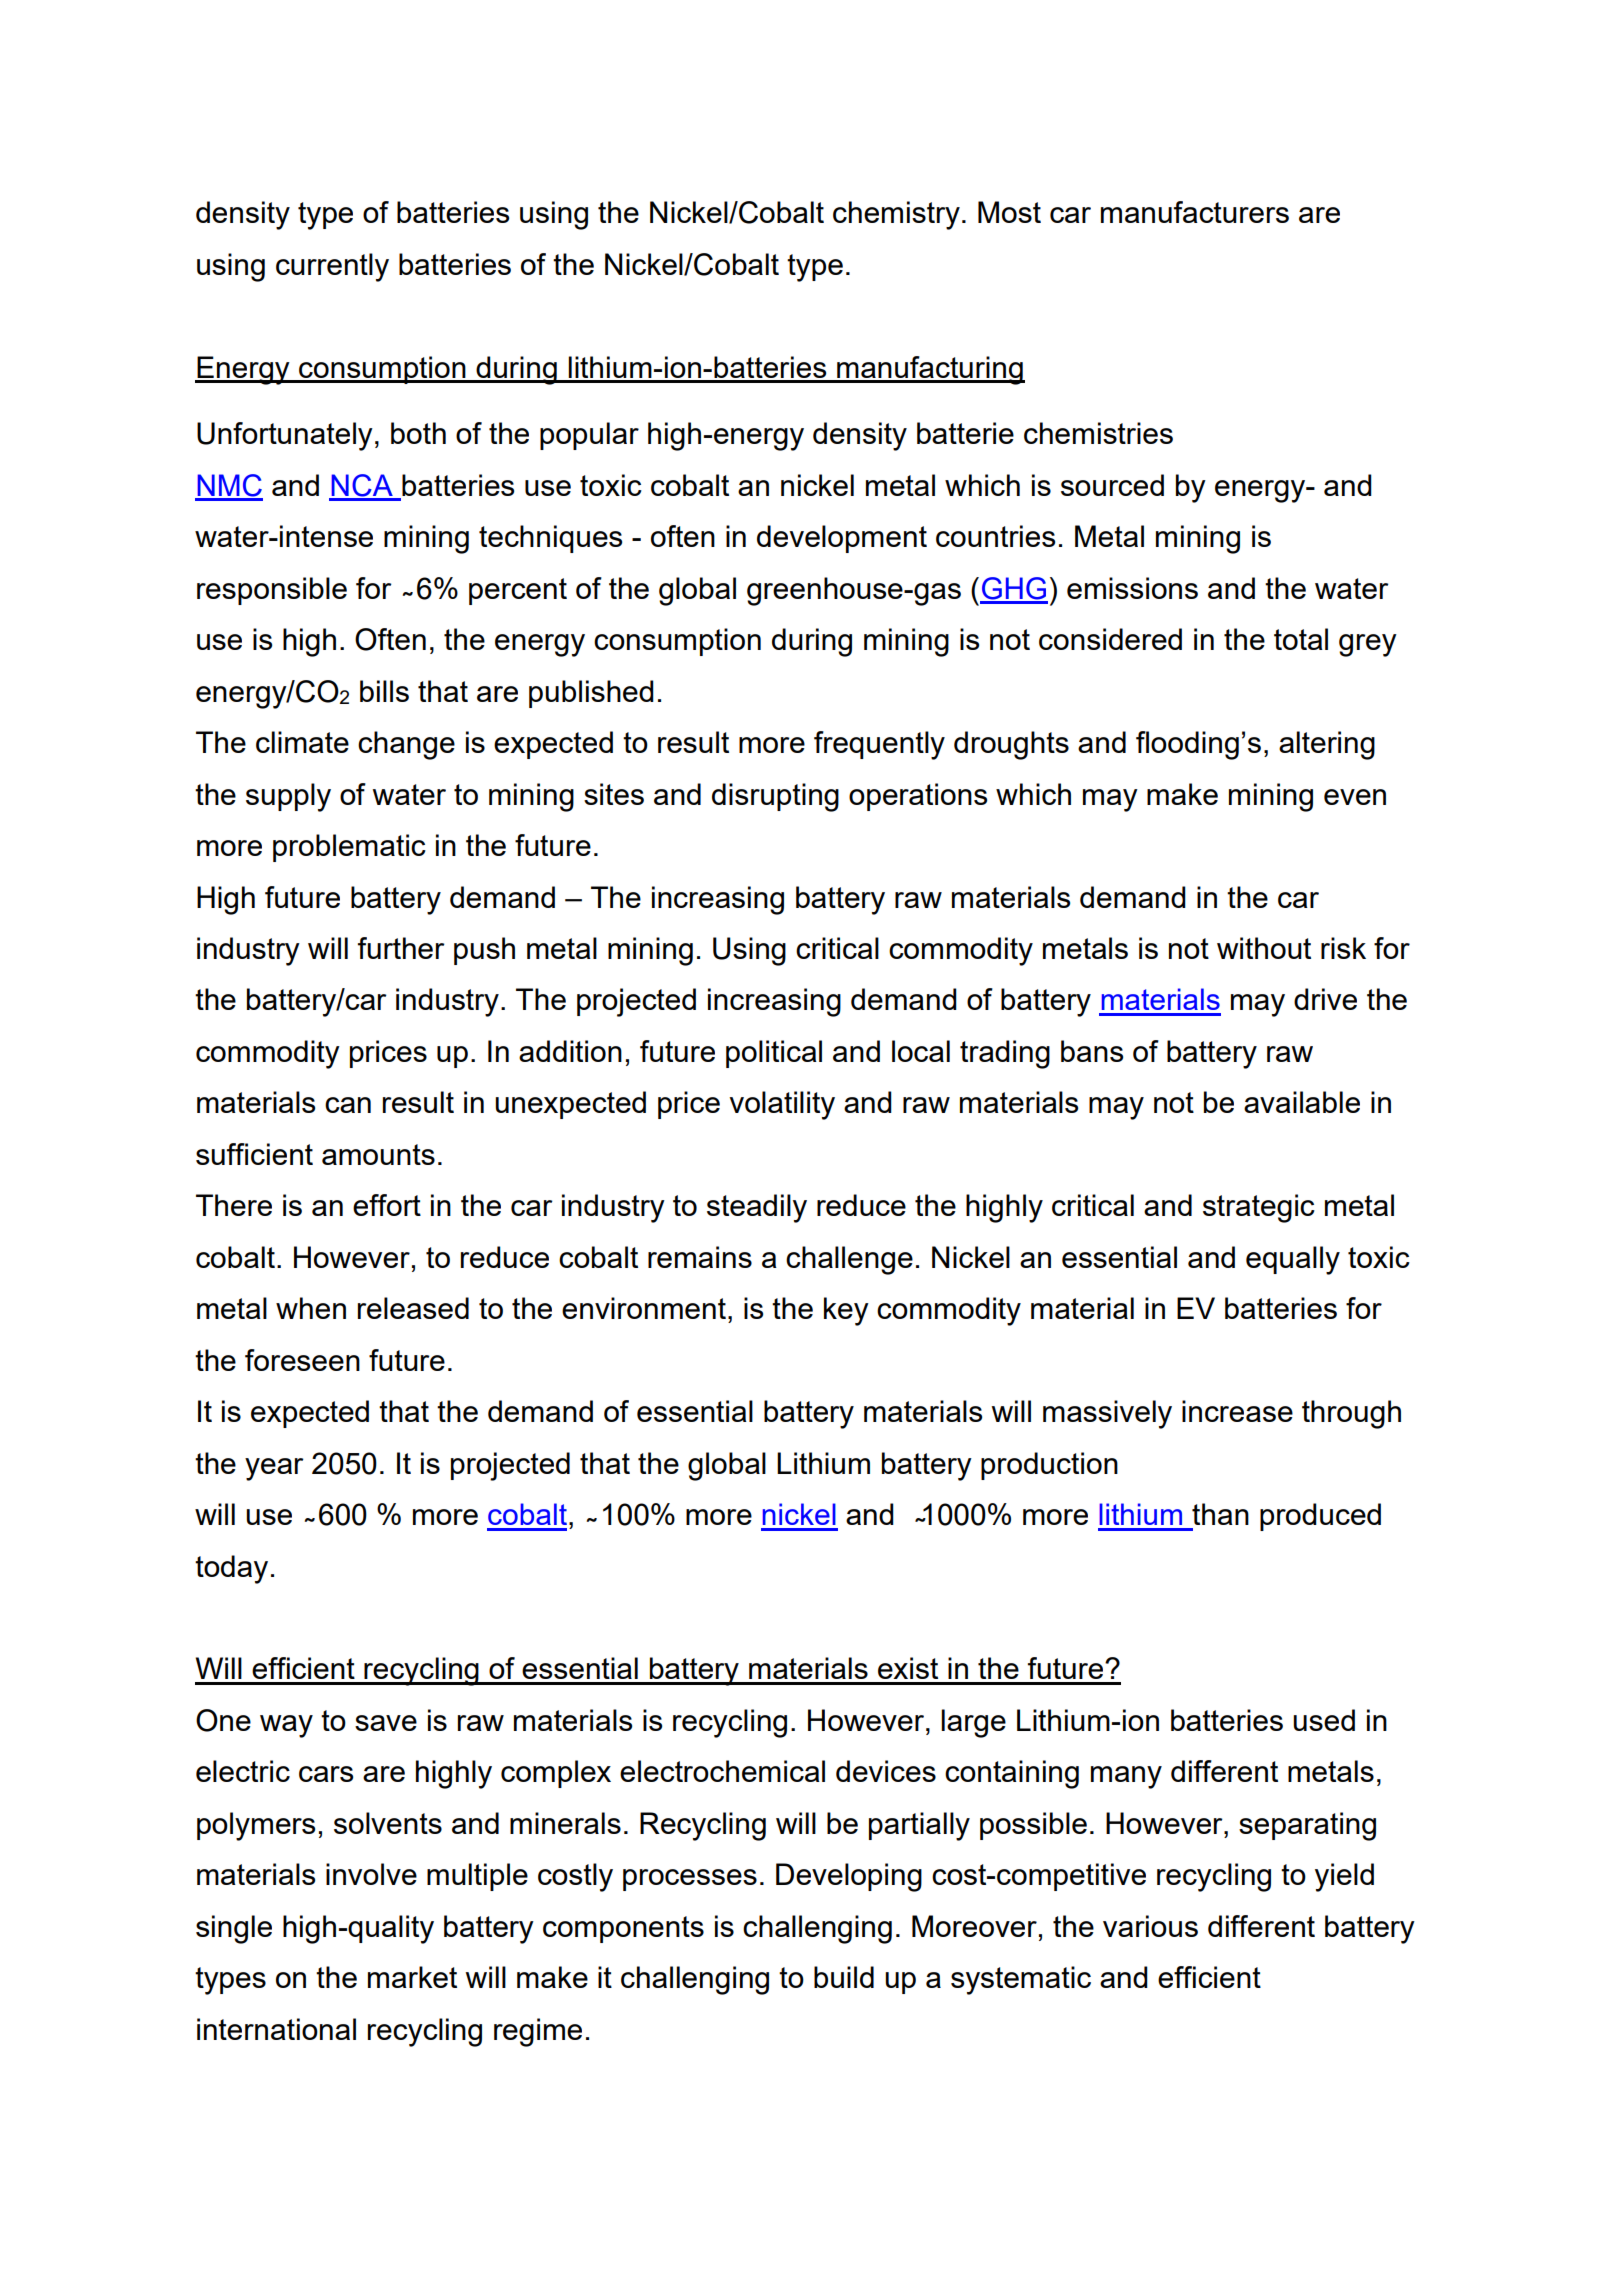 Image resolution: width=1615 pixels, height=2284 pixels. Describe the element at coordinates (782, 1105) in the screenshot. I see `volatility` at that location.
